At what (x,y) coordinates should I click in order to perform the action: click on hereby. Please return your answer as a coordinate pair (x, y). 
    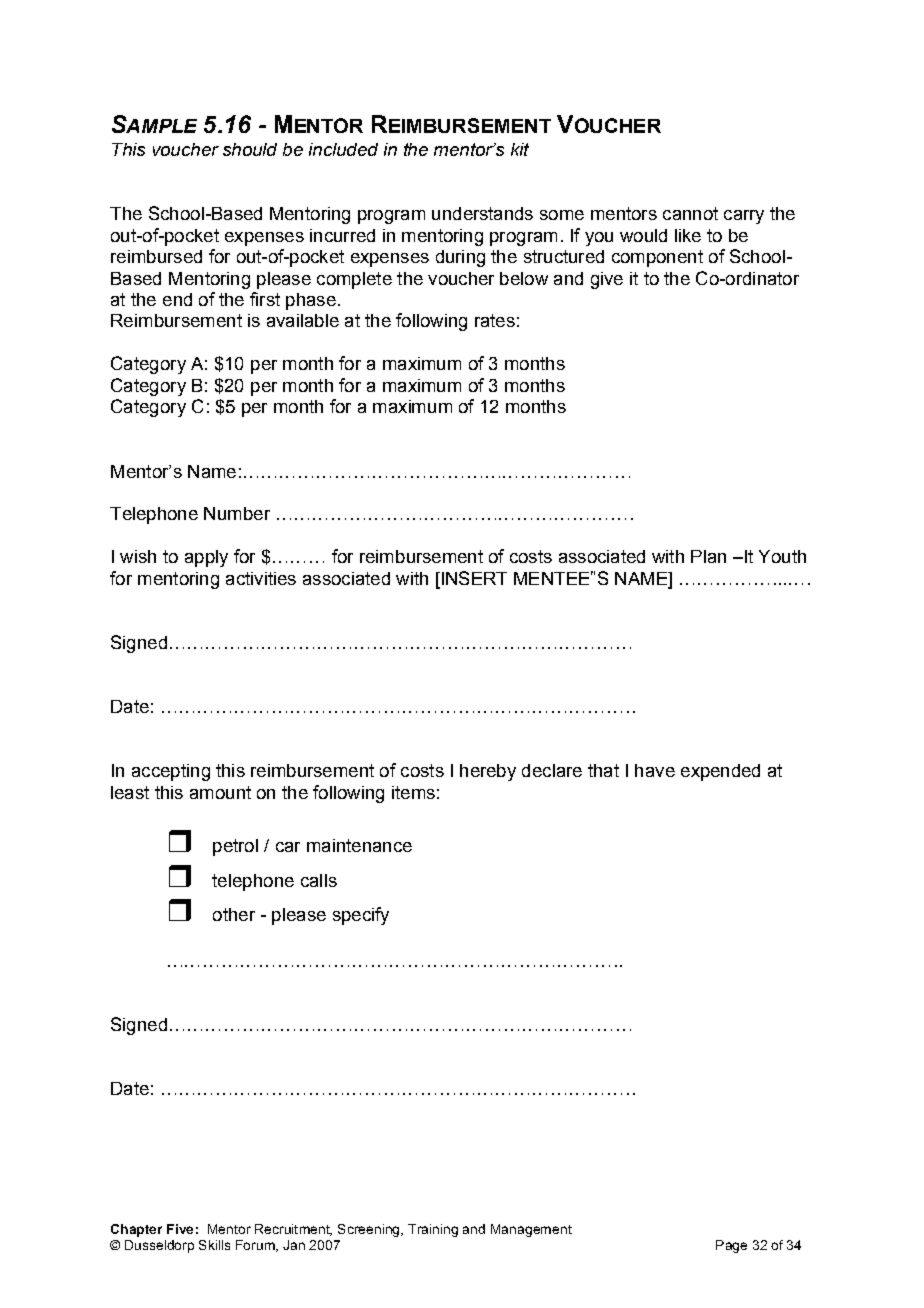
    Looking at the image, I should click on (488, 772).
